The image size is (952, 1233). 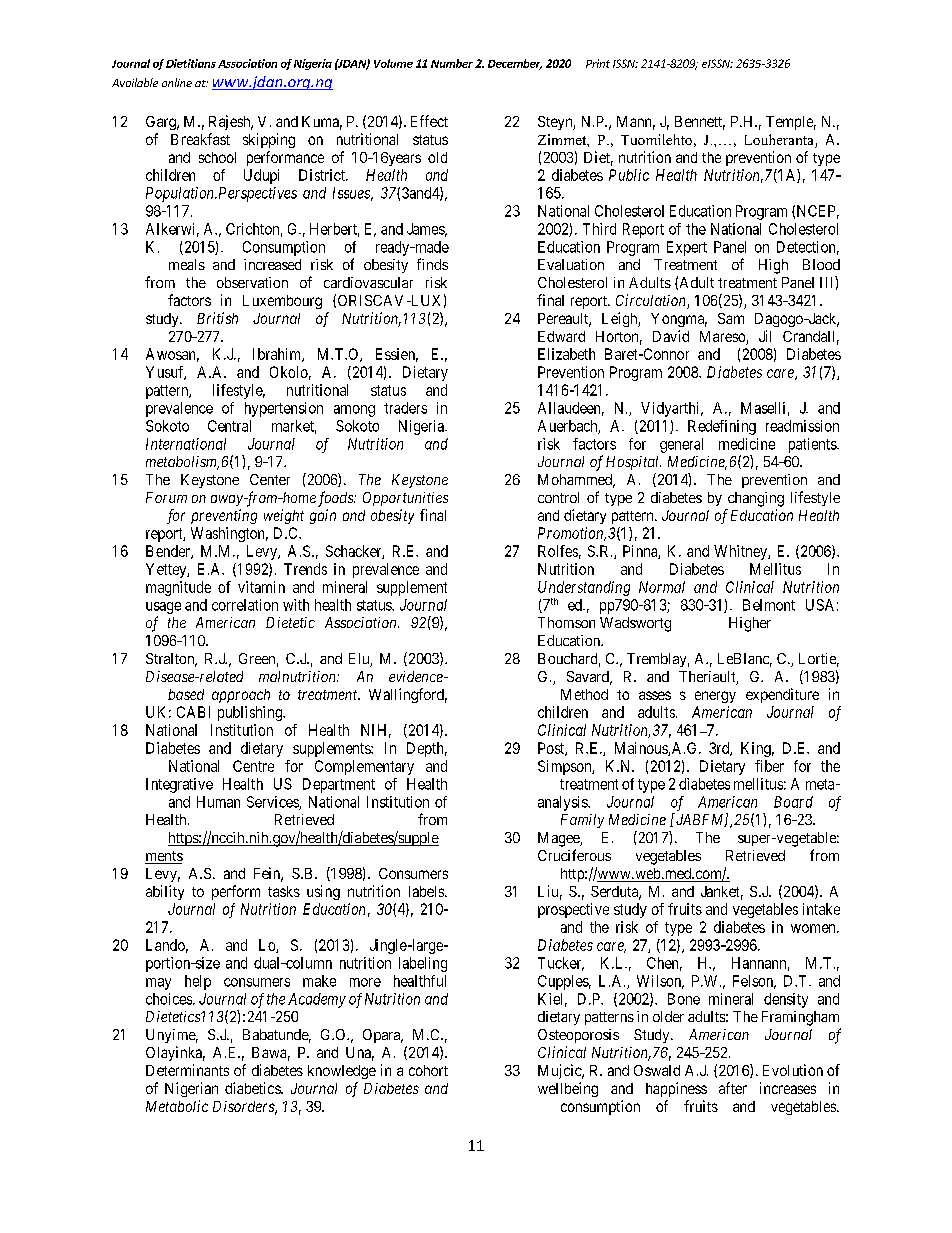 What do you see at coordinates (452, 63) in the document?
I see `Number` at bounding box center [452, 63].
